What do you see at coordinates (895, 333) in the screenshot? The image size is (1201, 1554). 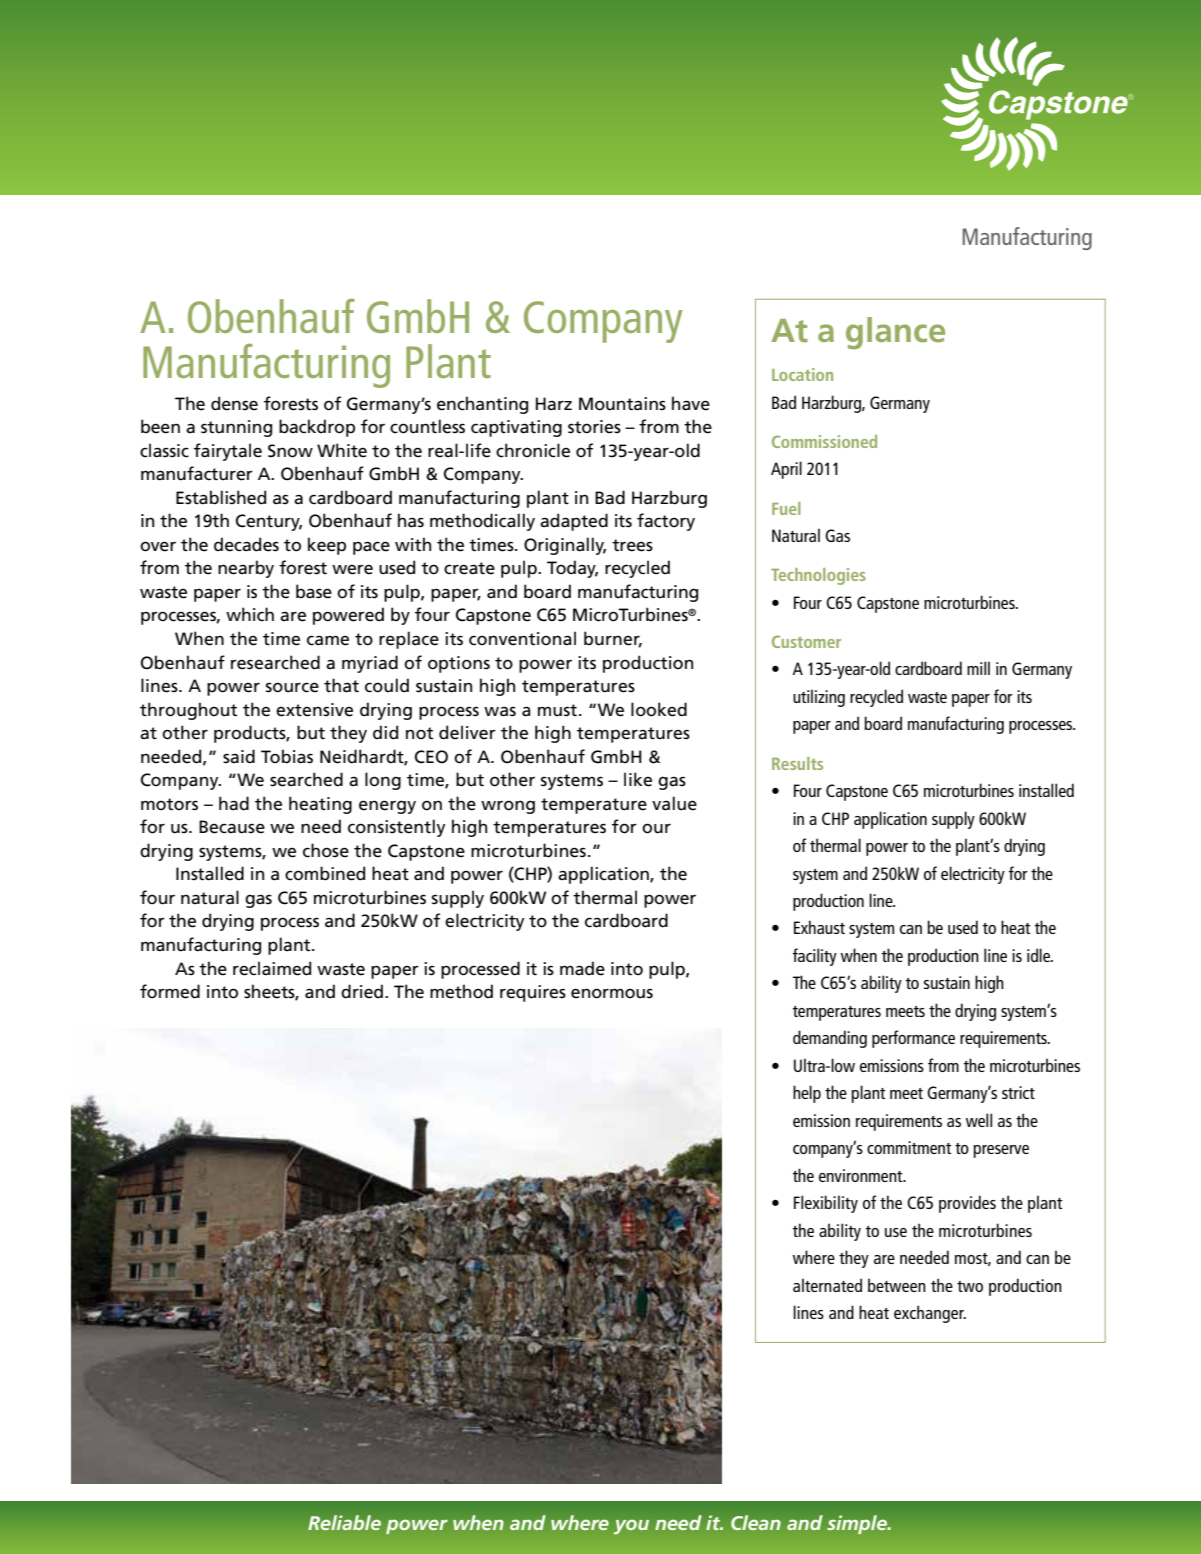 I see `glance` at bounding box center [895, 333].
